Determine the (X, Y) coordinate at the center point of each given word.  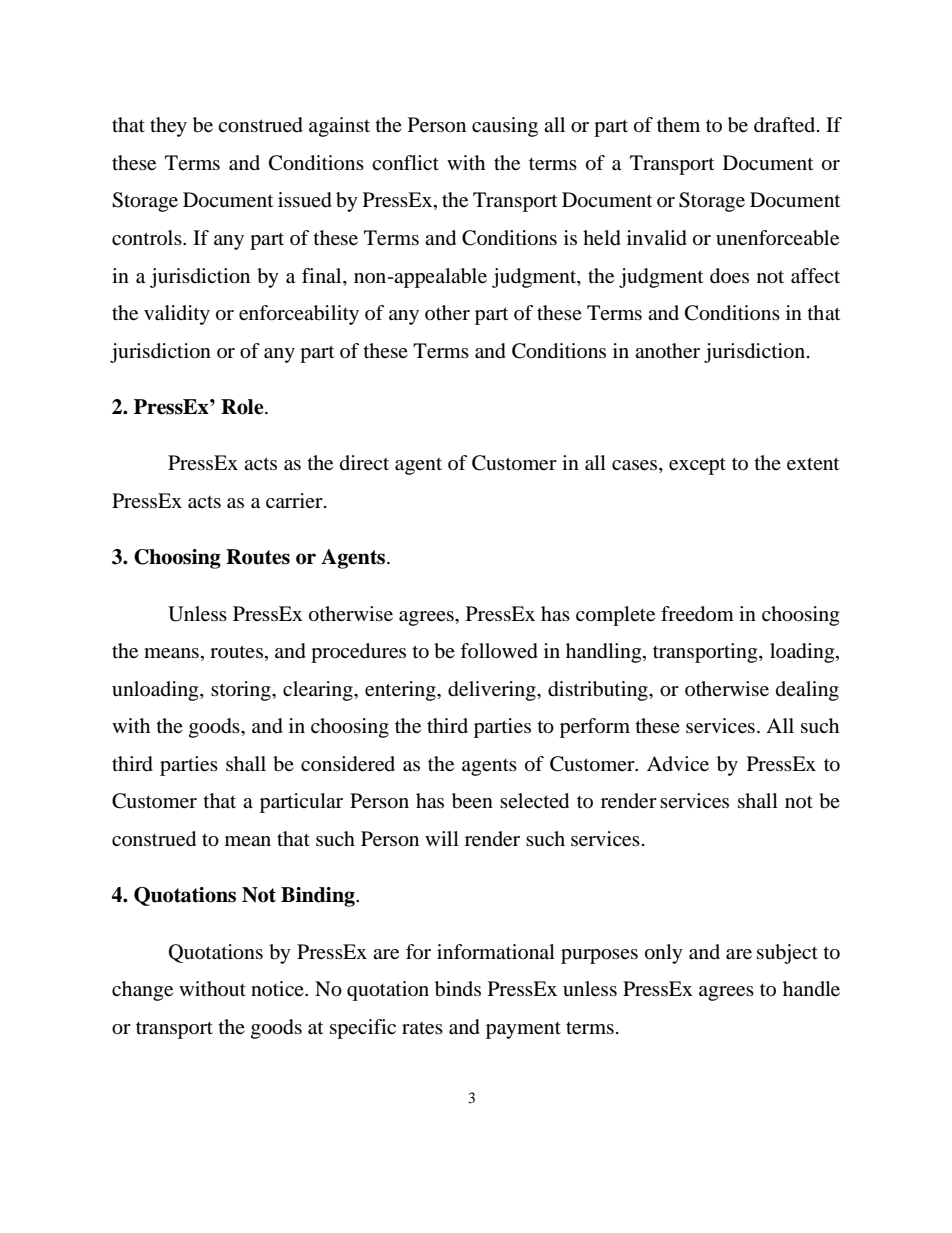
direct (364, 463)
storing (242, 691)
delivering (493, 691)
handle (811, 989)
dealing (807, 691)
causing (505, 127)
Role (243, 407)
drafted (786, 125)
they (168, 127)
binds (458, 989)
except (697, 466)
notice (278, 988)
